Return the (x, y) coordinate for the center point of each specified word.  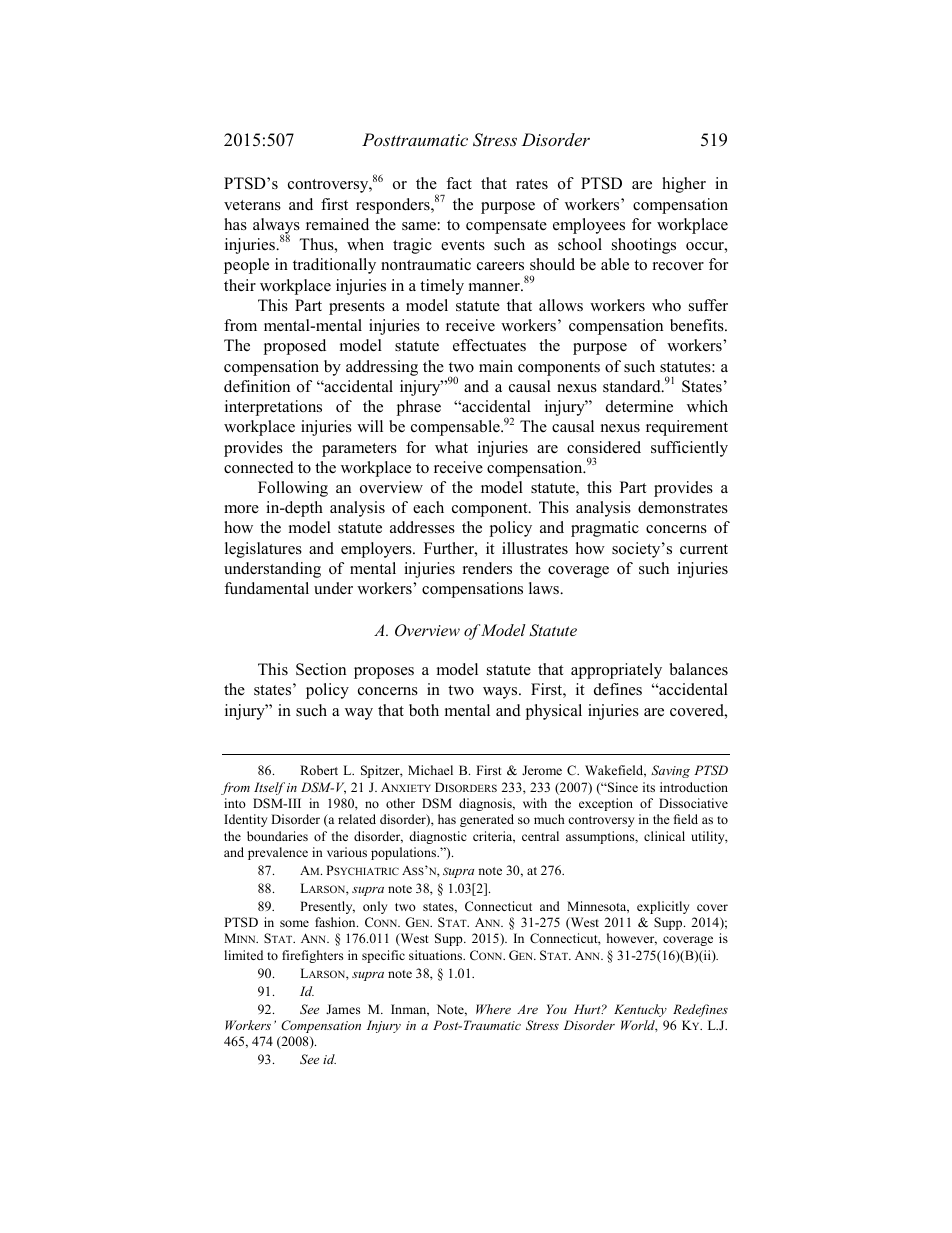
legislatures (263, 550)
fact (459, 183)
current (704, 549)
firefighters (312, 956)
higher (684, 185)
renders (487, 568)
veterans (252, 205)
